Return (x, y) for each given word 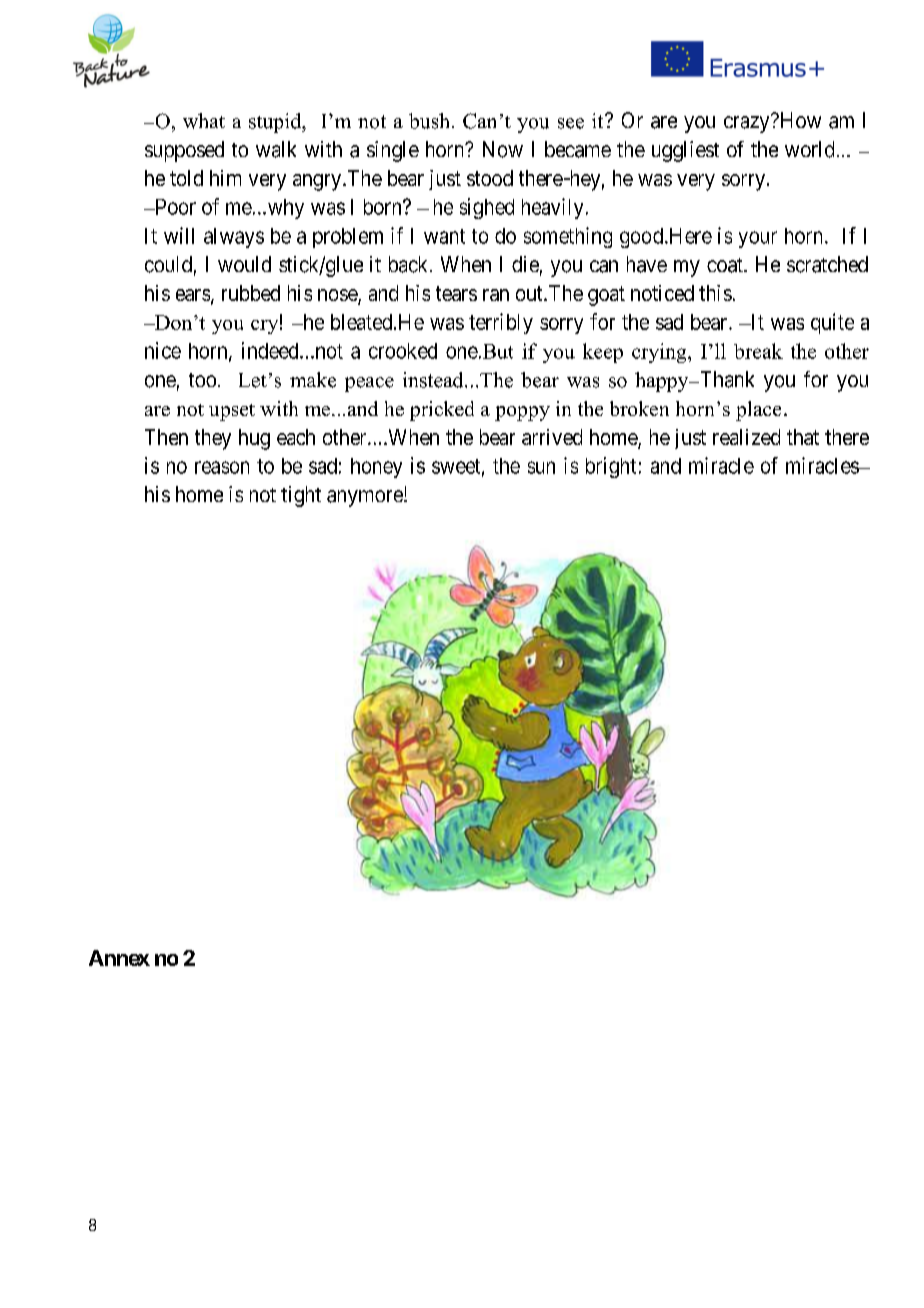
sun (541, 467)
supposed (184, 151)
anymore (366, 498)
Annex (119, 958)
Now (503, 149)
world (809, 149)
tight (301, 496)
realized (746, 437)
